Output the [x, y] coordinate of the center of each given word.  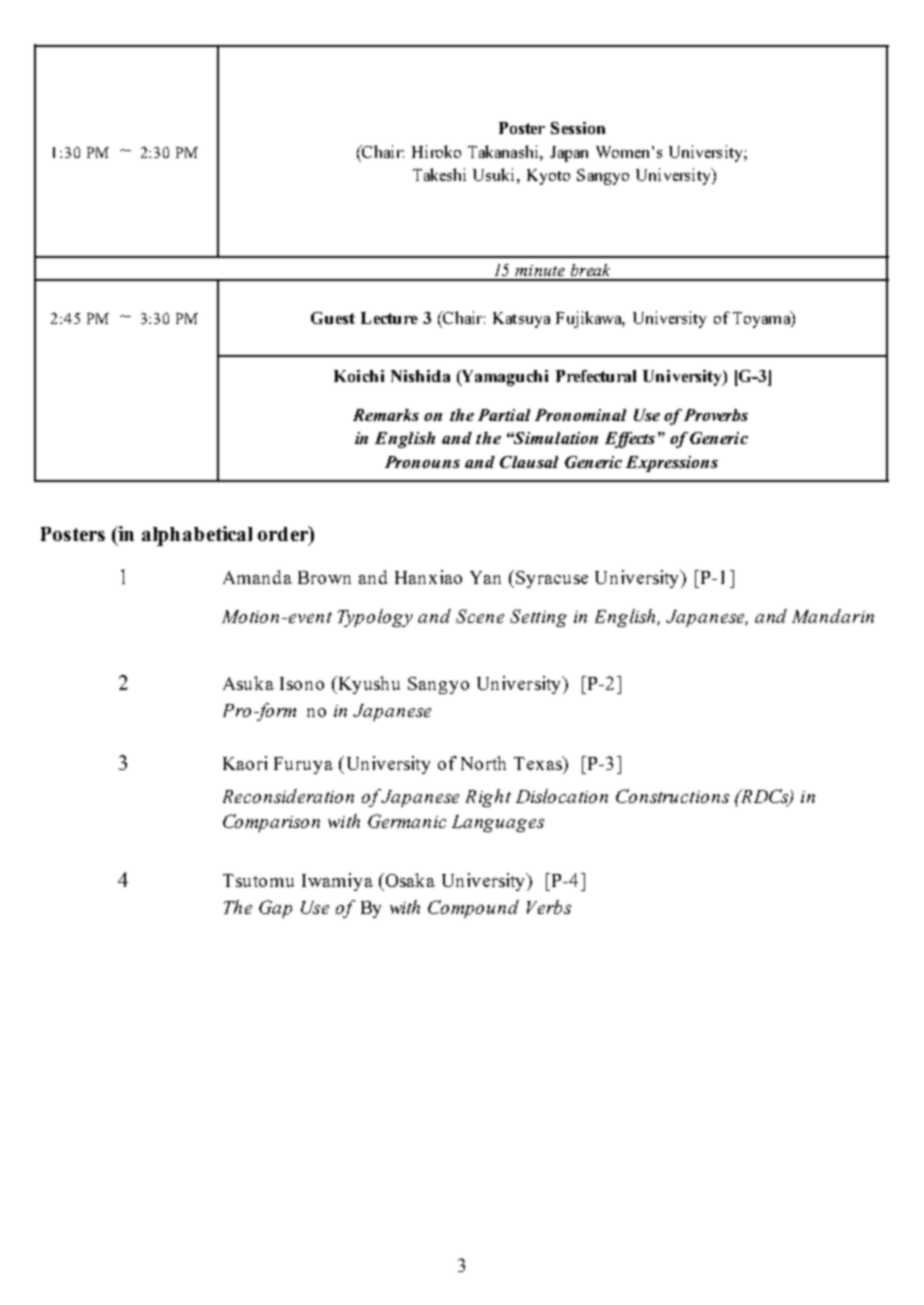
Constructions [672, 796]
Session [578, 128]
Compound [473, 909]
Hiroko [436, 151]
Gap [275, 909]
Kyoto [548, 177]
